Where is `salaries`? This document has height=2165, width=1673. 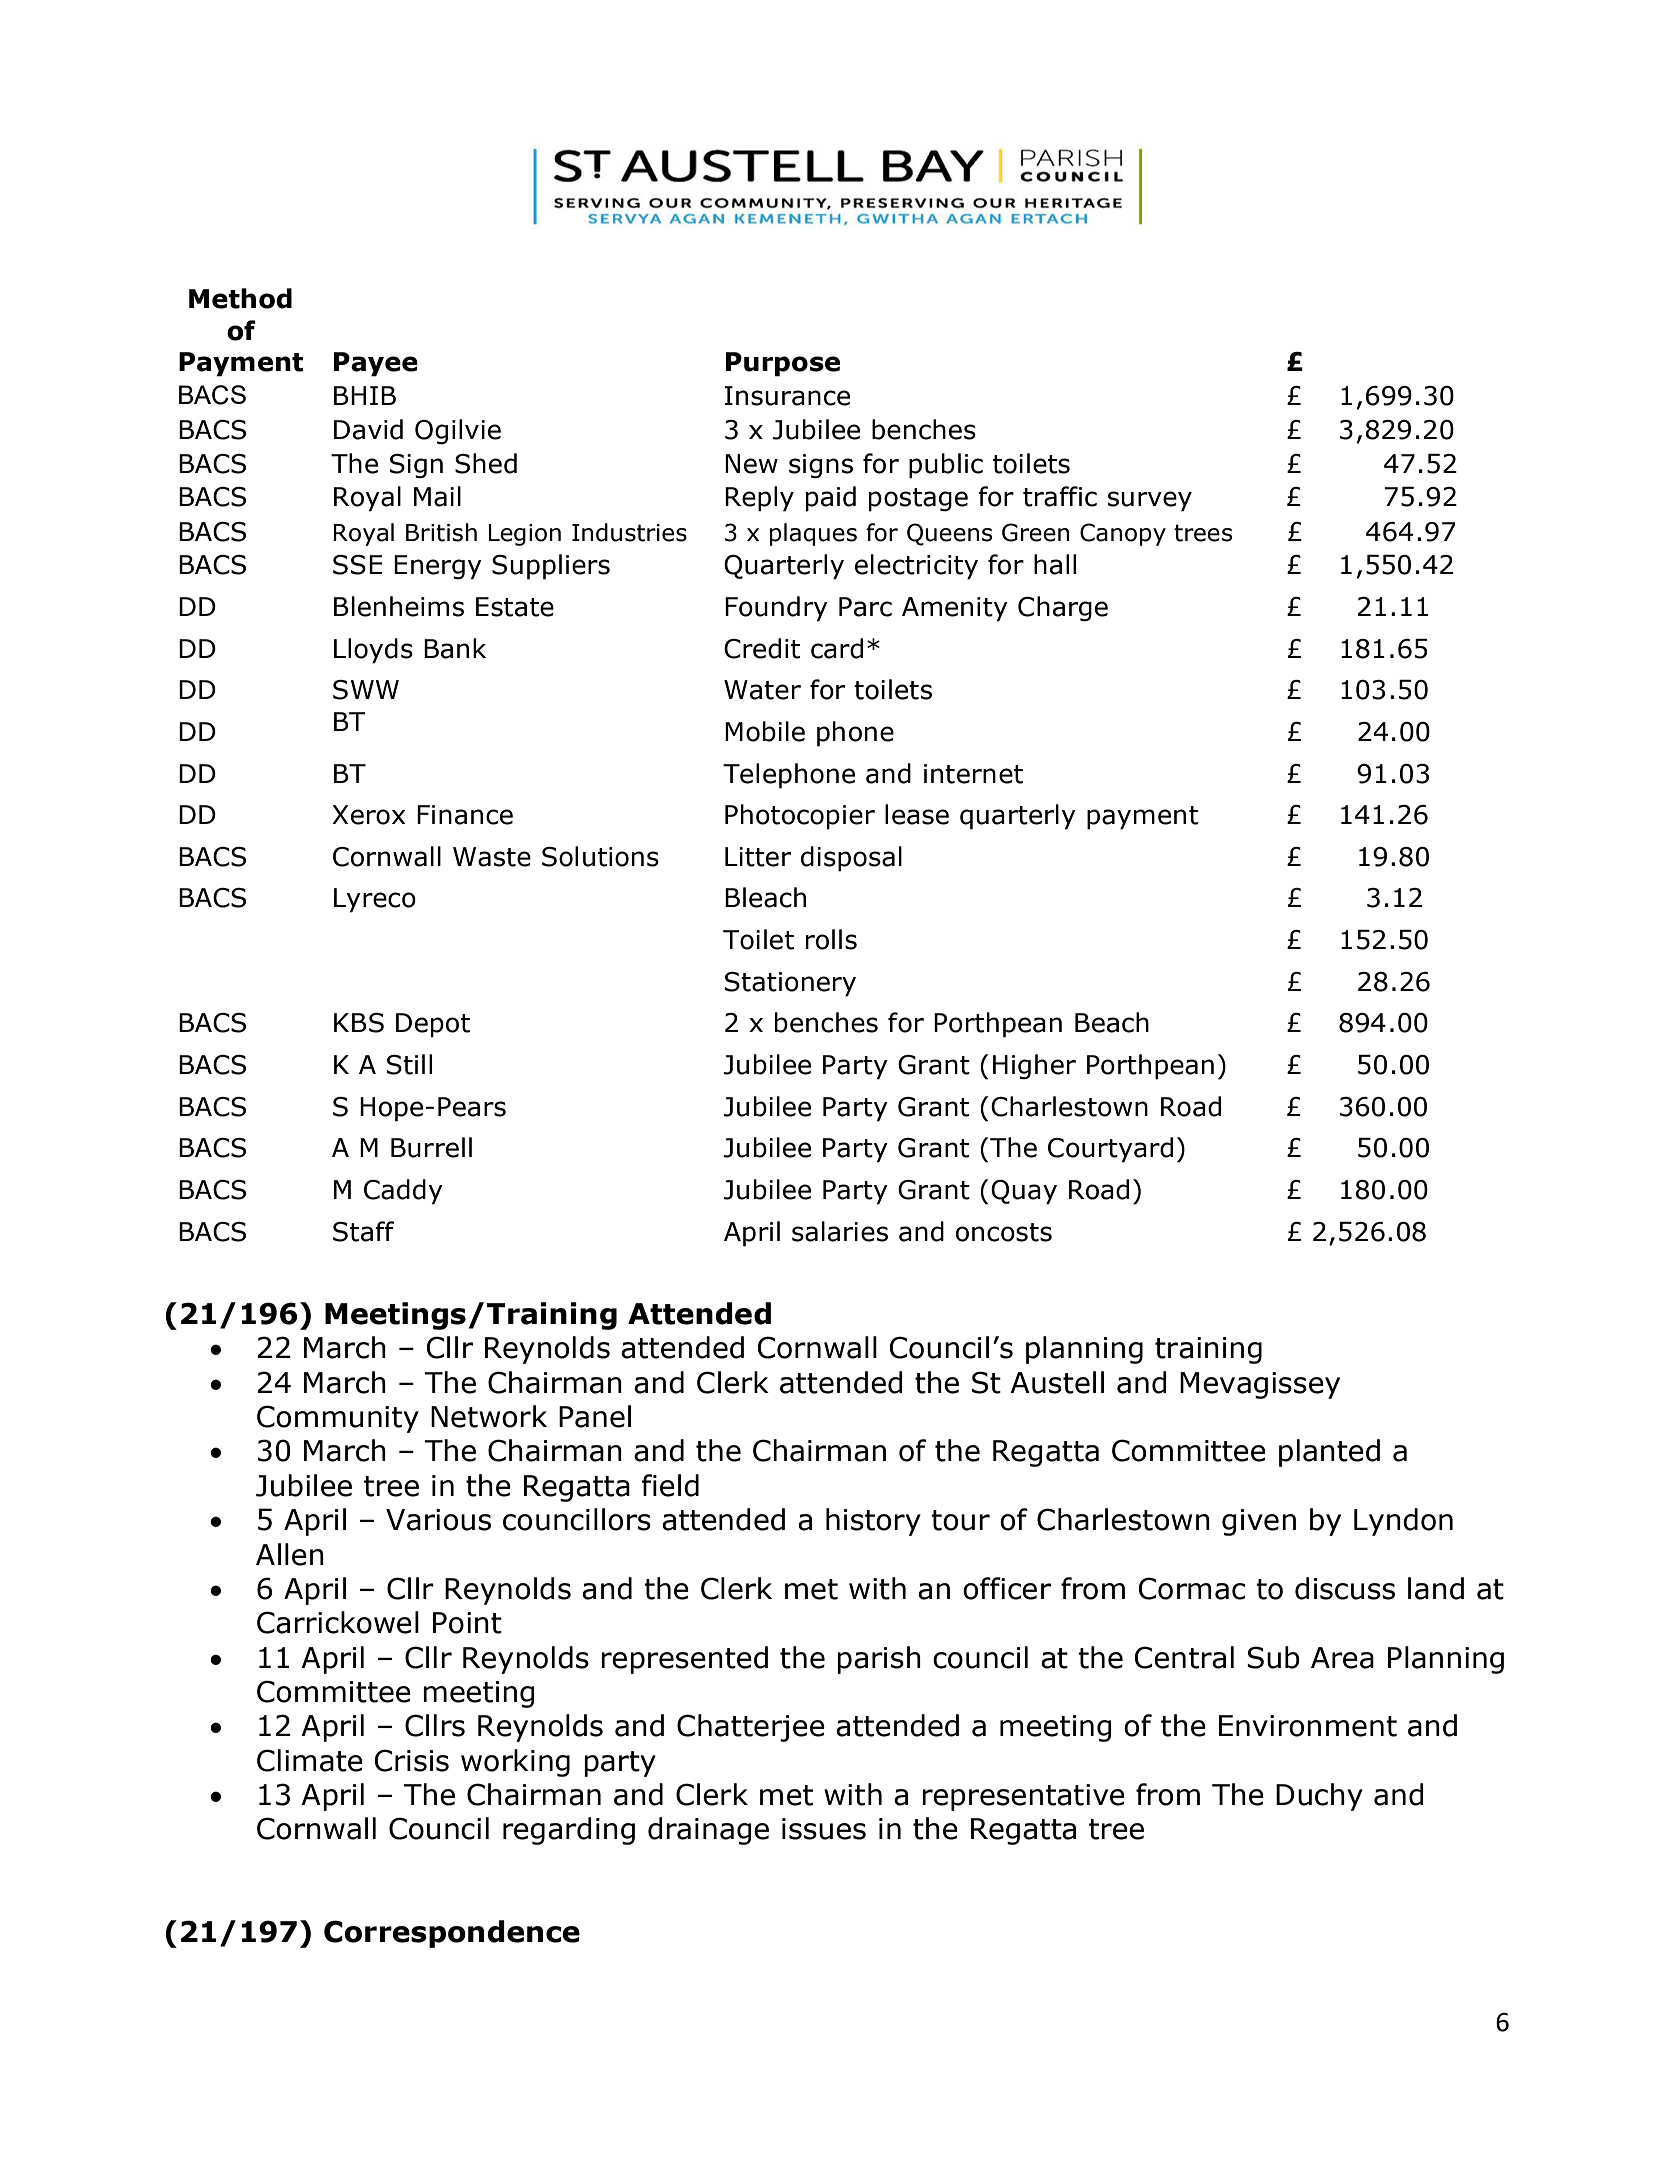 salaries is located at coordinates (840, 1231).
